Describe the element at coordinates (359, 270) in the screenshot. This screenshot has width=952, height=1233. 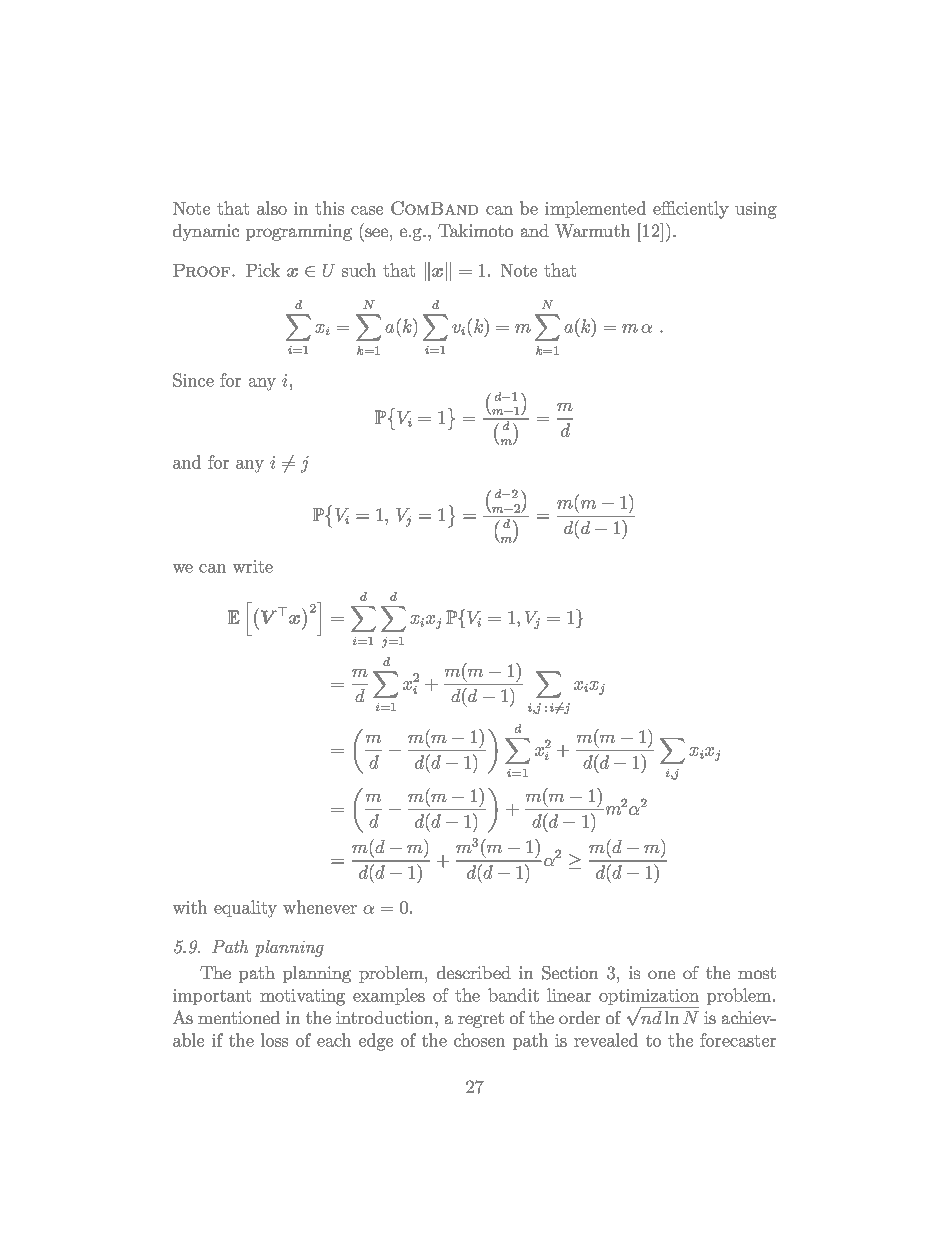
I see `such` at that location.
